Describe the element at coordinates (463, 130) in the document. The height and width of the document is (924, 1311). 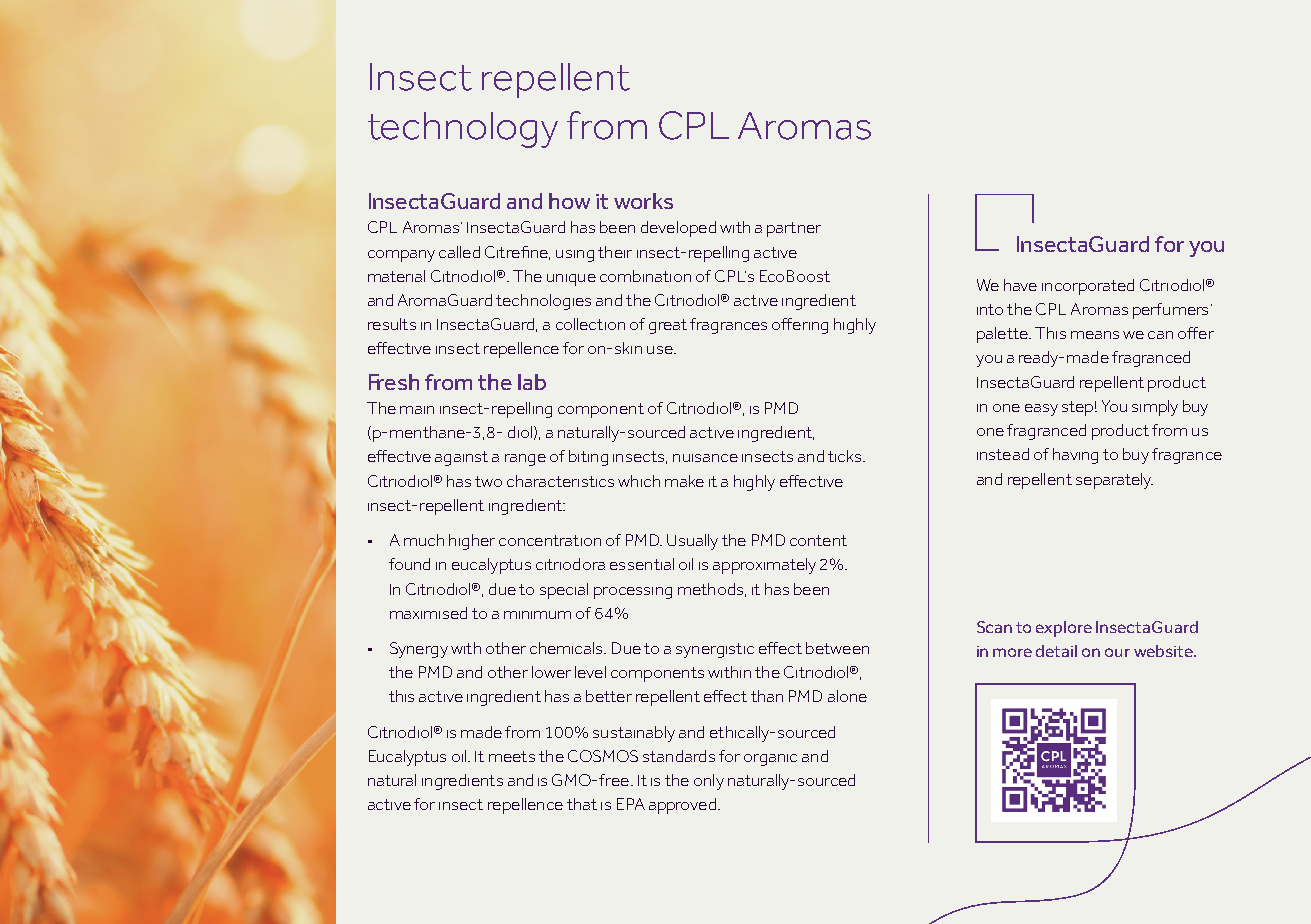
I see `technology` at that location.
